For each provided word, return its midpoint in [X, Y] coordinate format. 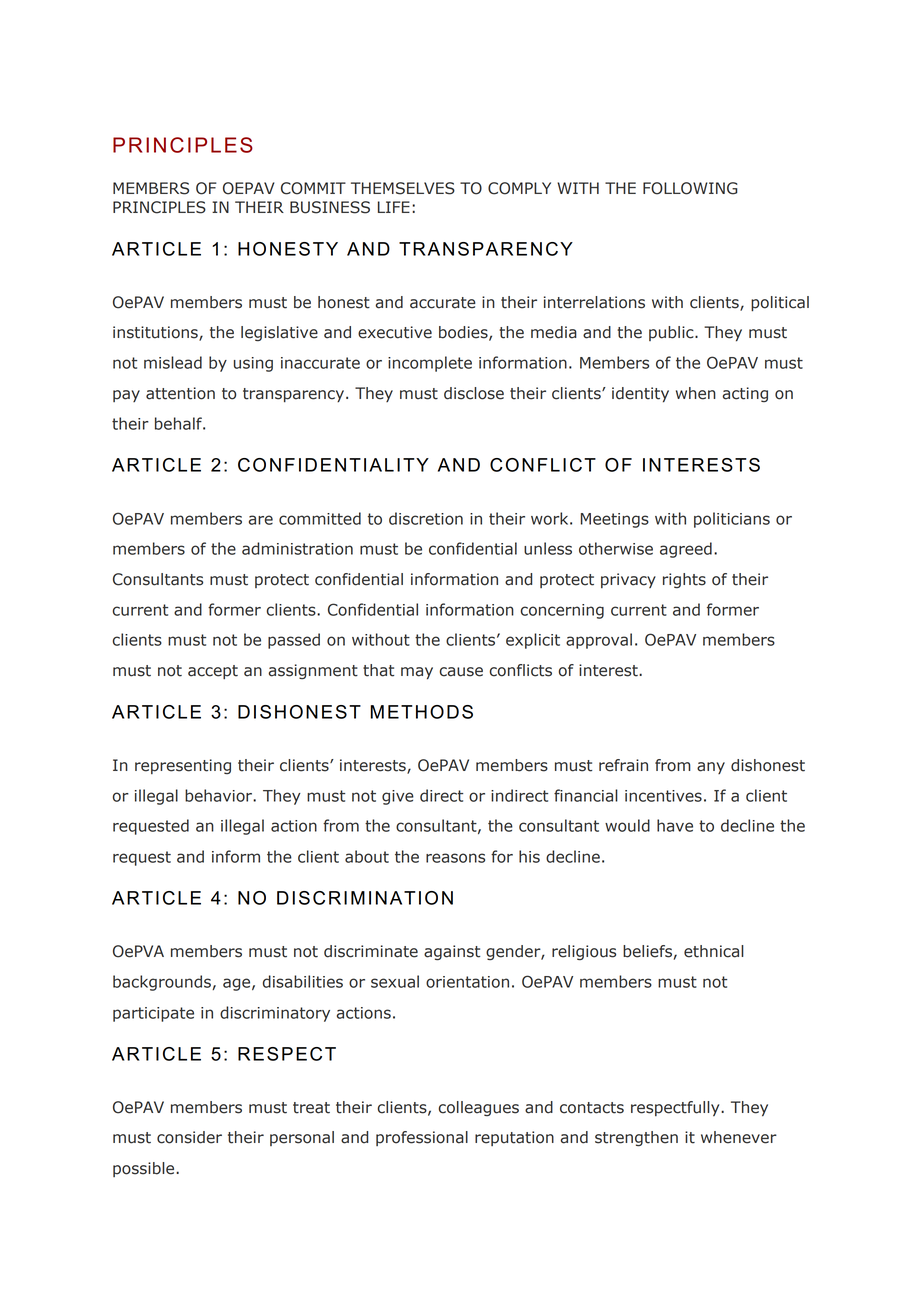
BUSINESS [330, 207]
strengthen [636, 1139]
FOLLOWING [690, 188]
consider [189, 1137]
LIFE [394, 207]
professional [422, 1138]
